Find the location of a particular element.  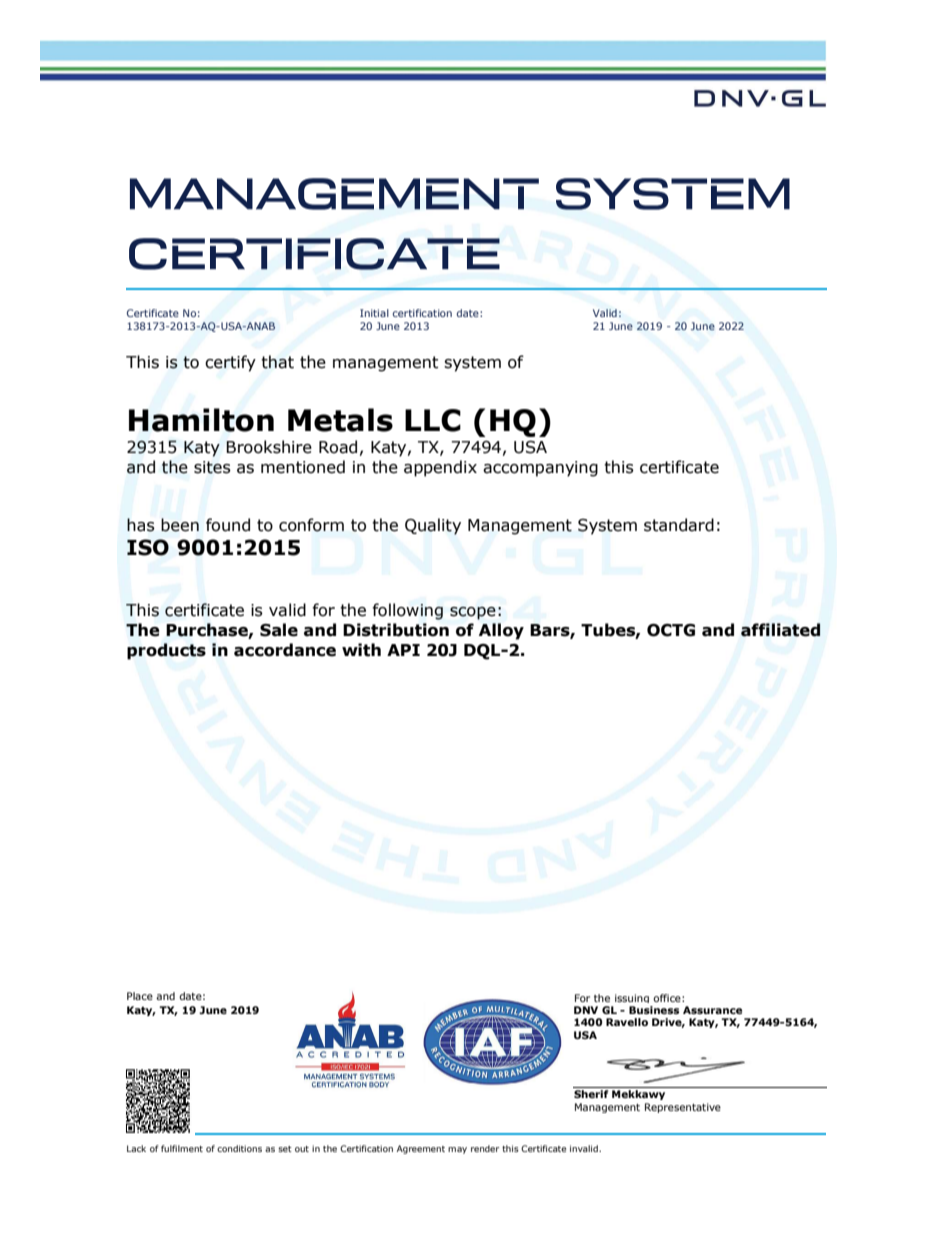

Representative is located at coordinates (683, 1108).
